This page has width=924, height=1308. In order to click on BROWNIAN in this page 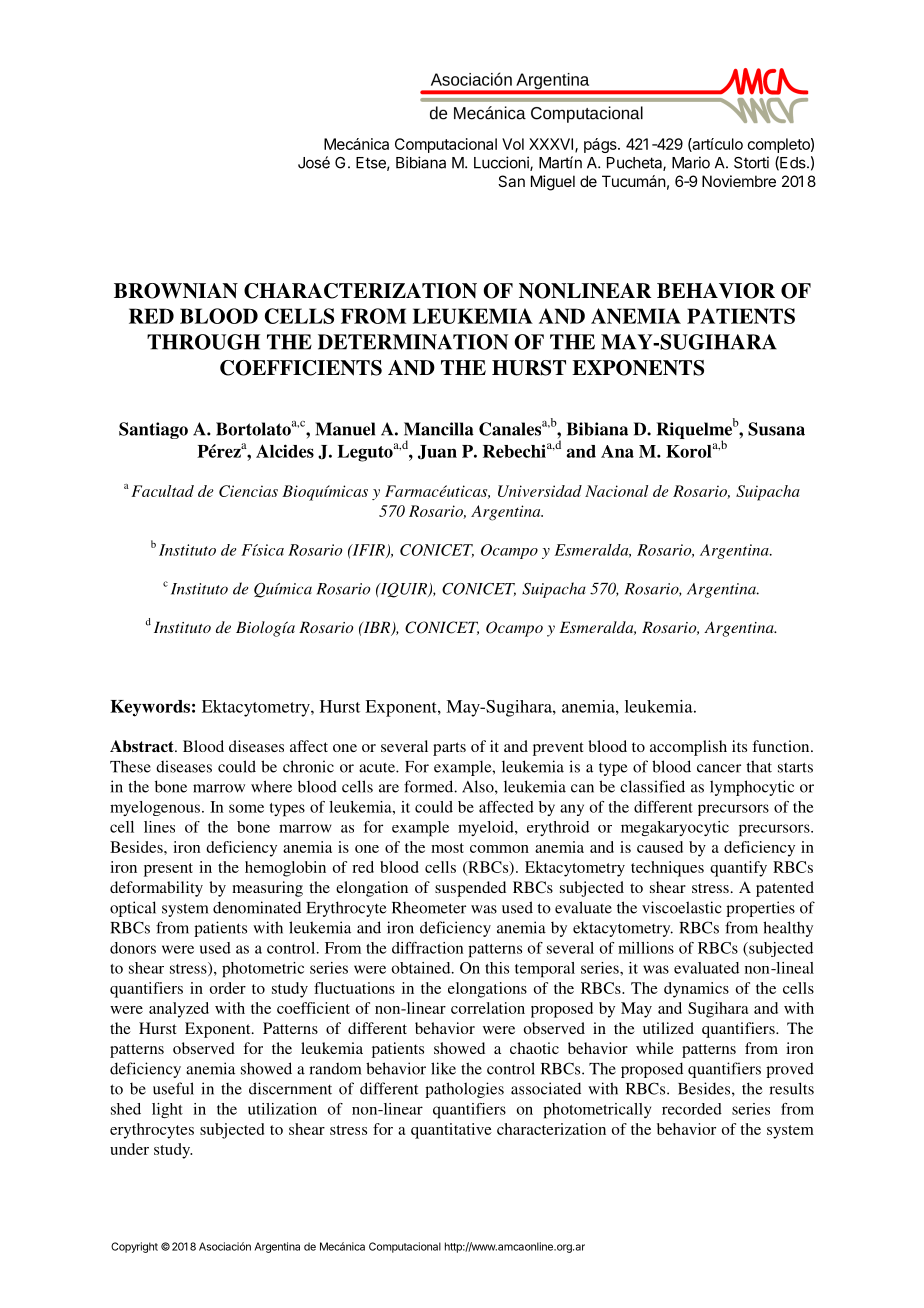, I will do `click(176, 291)`.
